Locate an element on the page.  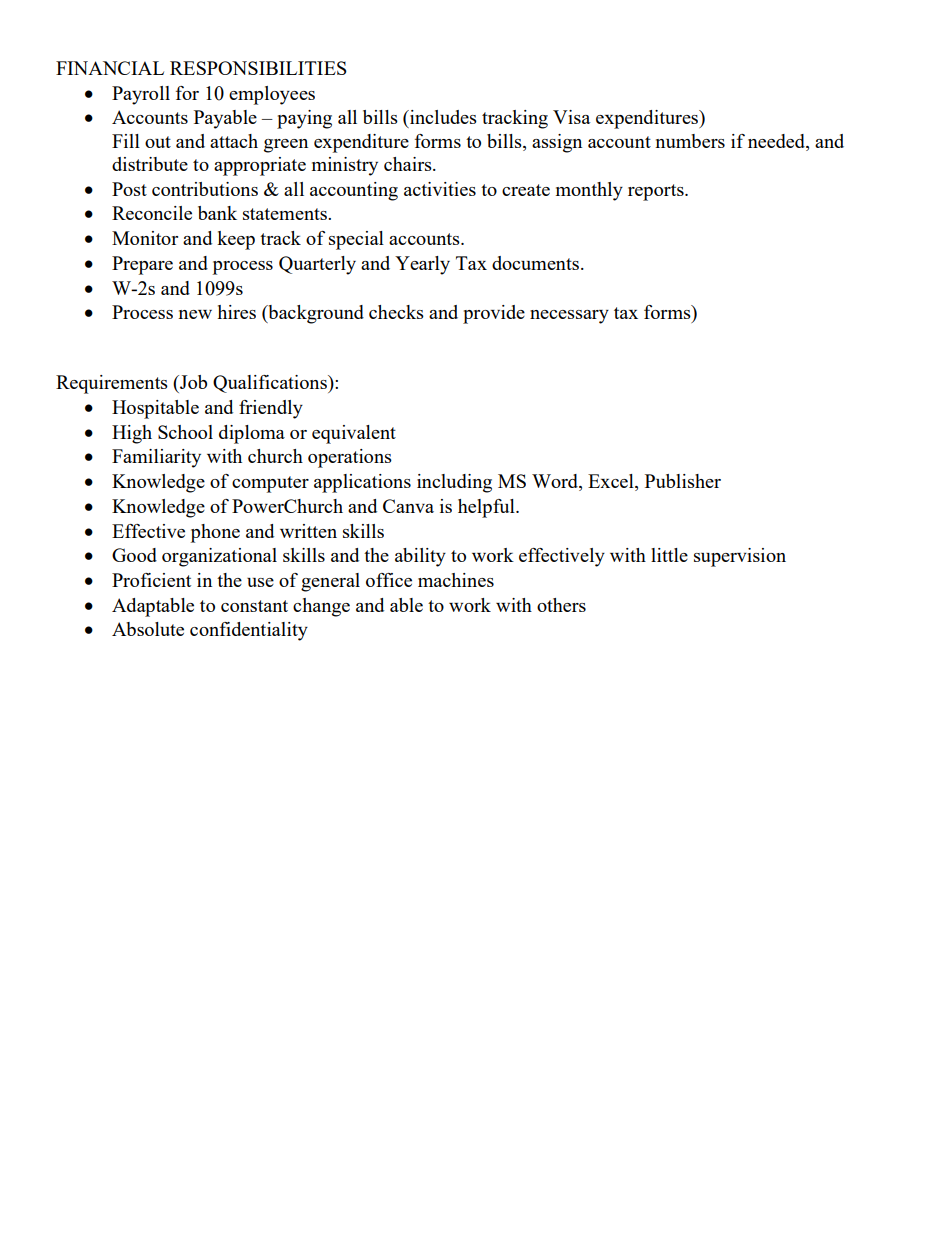
checks is located at coordinates (396, 312).
